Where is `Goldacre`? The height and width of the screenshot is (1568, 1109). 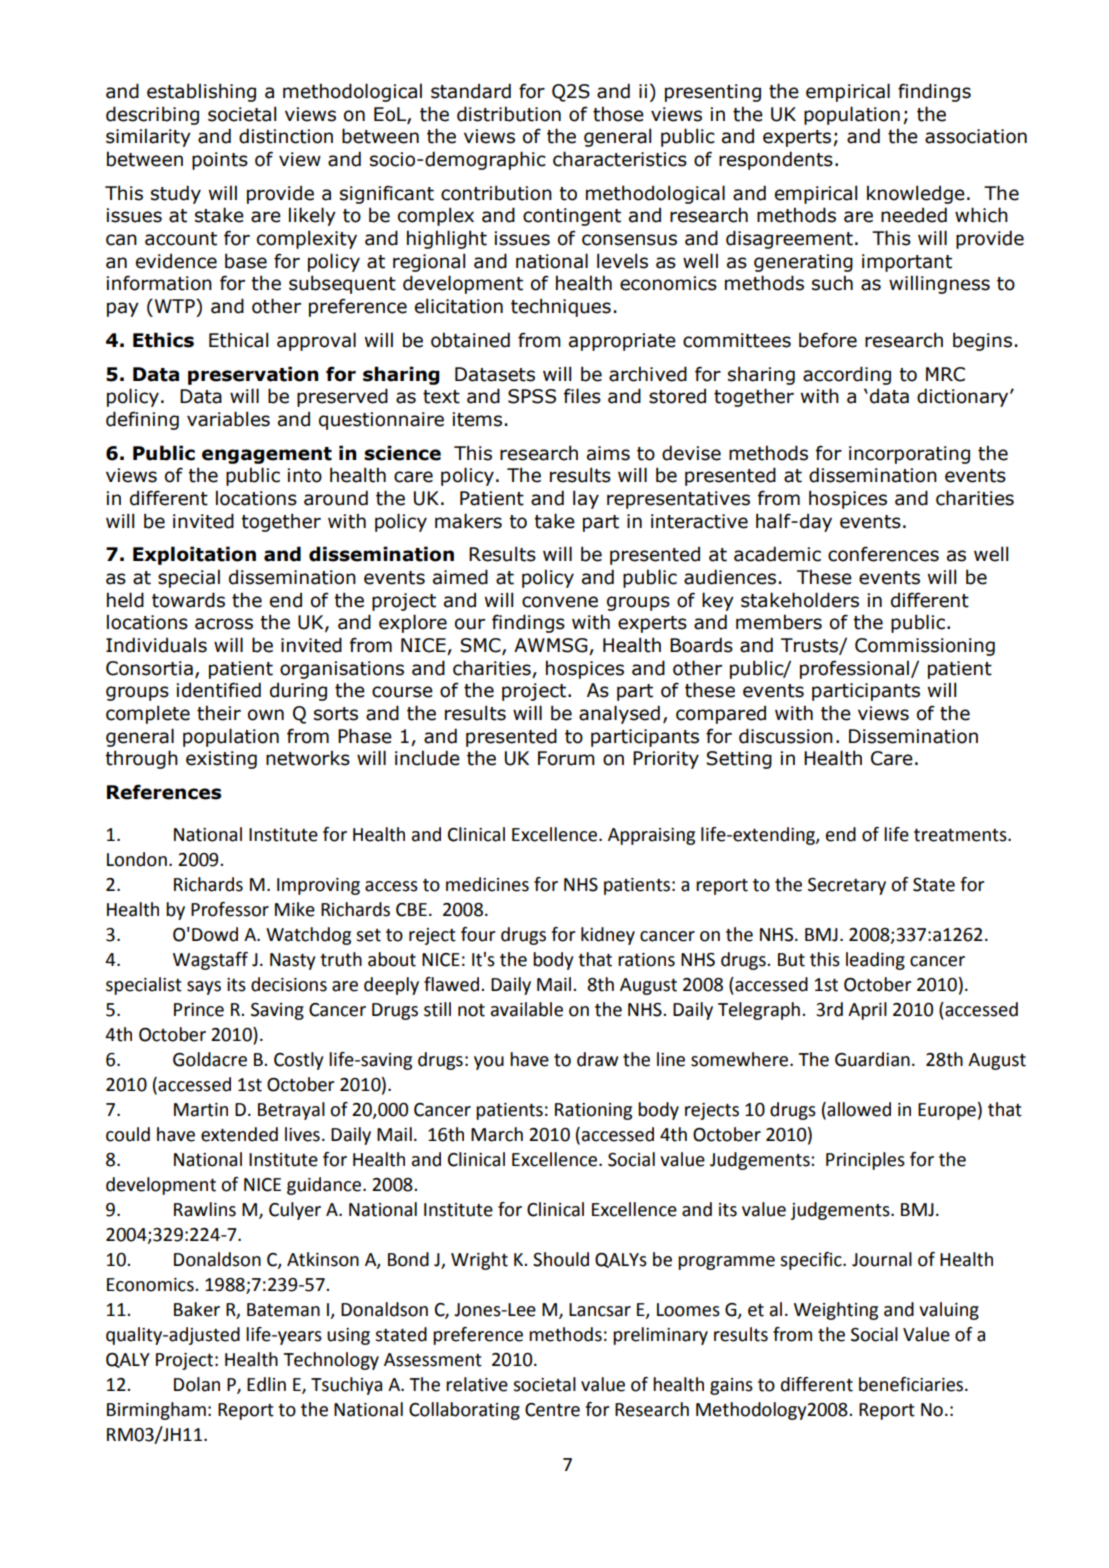
Goldacre is located at coordinates (210, 1059).
